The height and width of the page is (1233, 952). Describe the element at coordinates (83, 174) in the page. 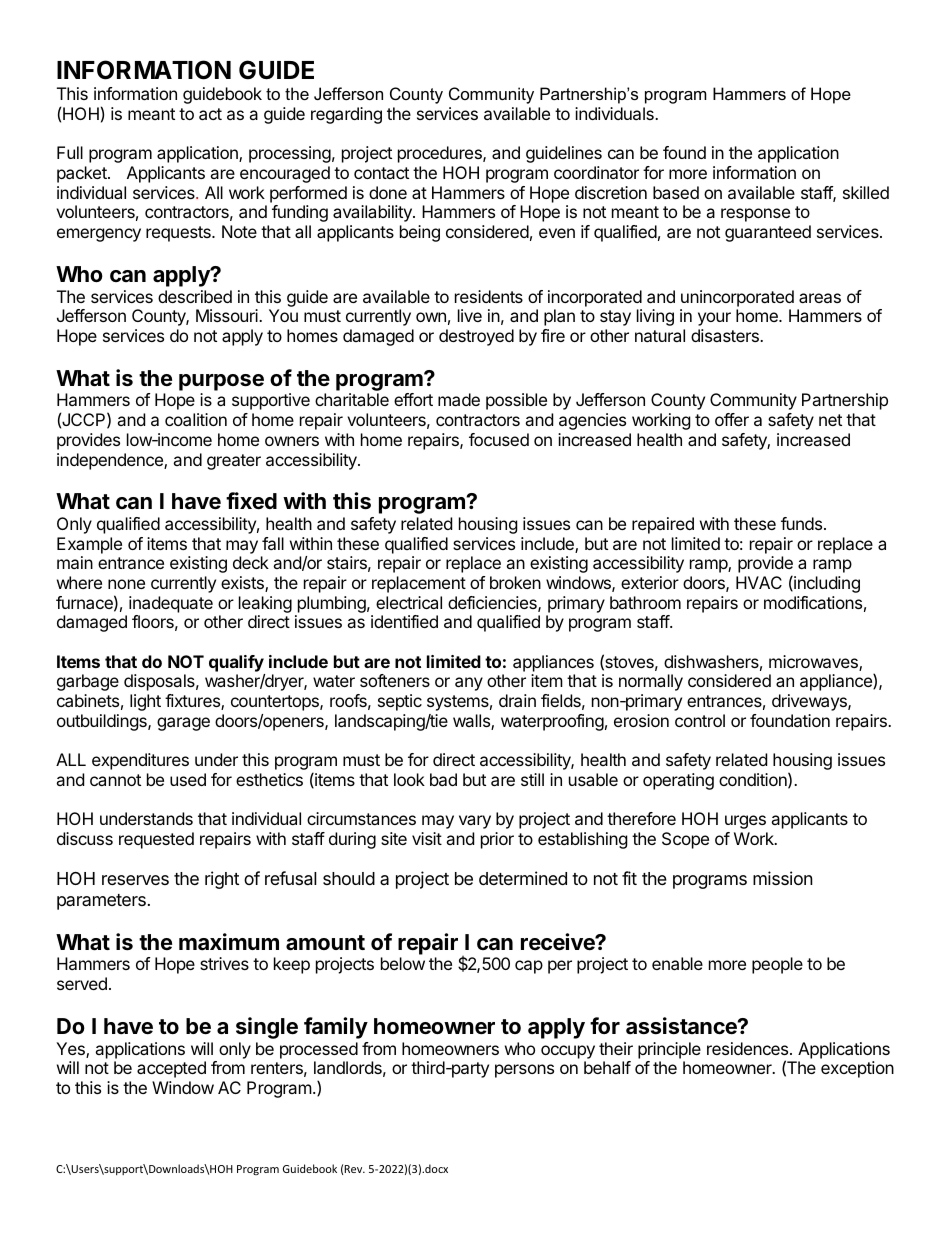

I see `packet` at that location.
